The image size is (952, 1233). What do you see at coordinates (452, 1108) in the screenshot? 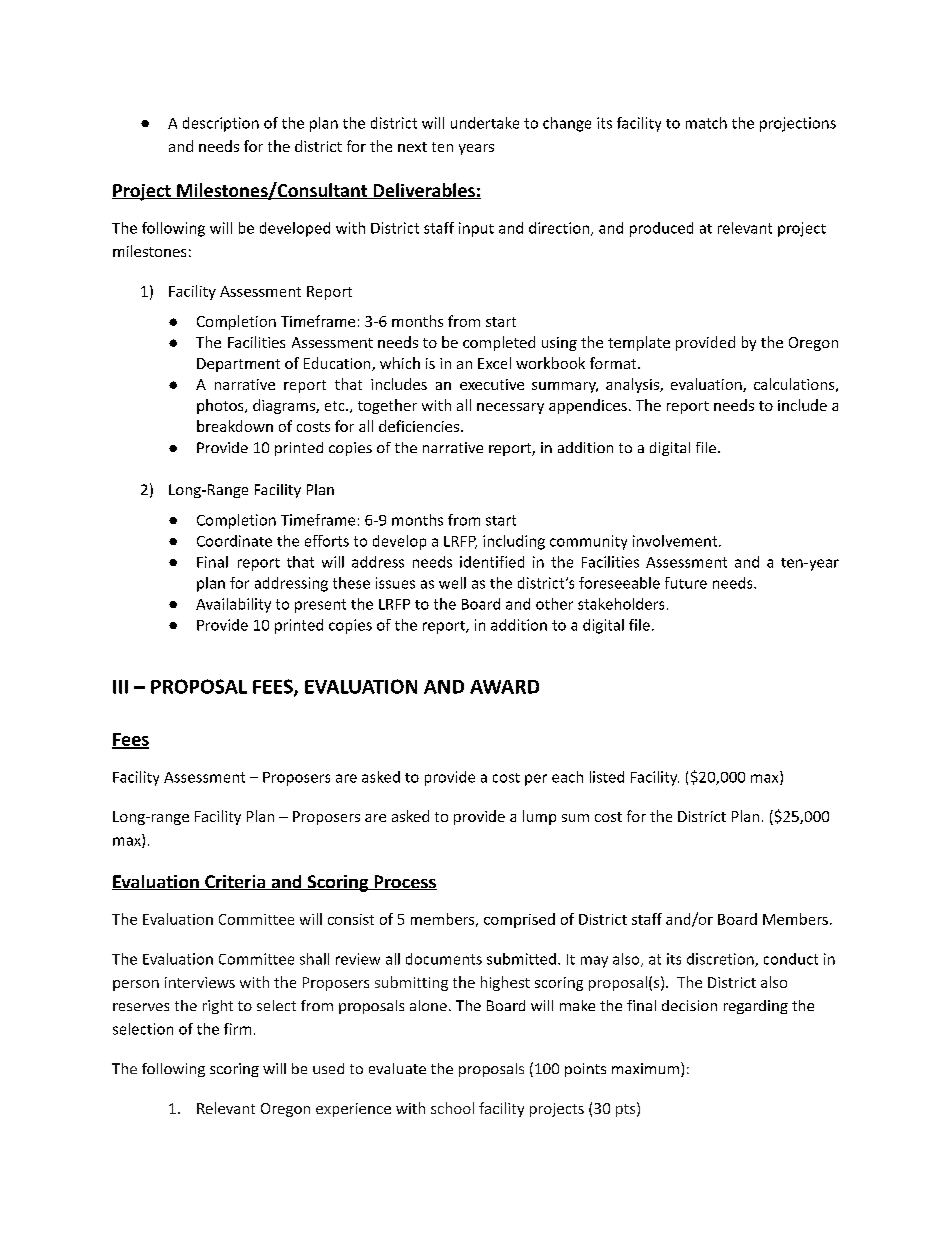
I see `school` at bounding box center [452, 1108].
